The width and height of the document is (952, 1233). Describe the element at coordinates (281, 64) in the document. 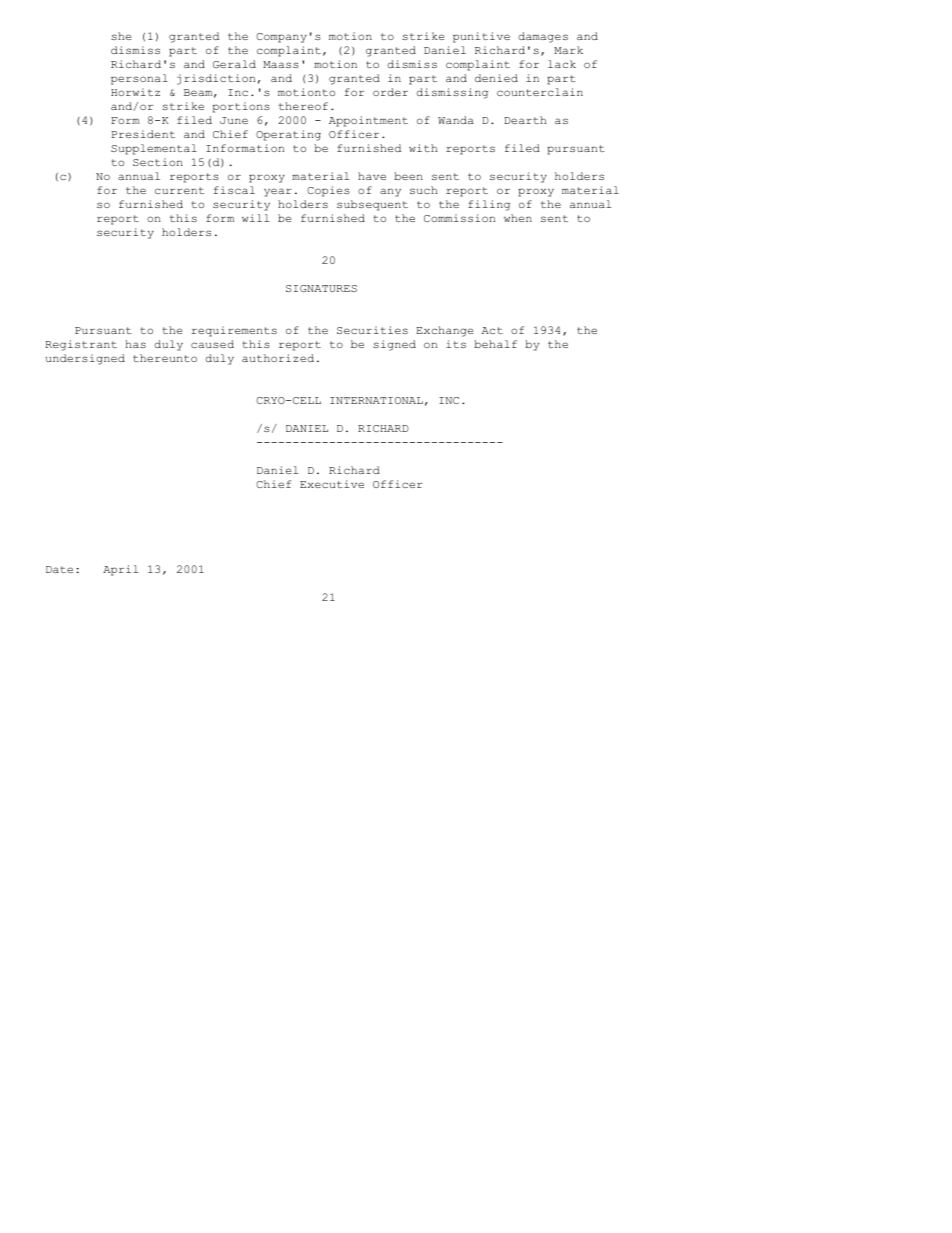

I see `Maass` at that location.
